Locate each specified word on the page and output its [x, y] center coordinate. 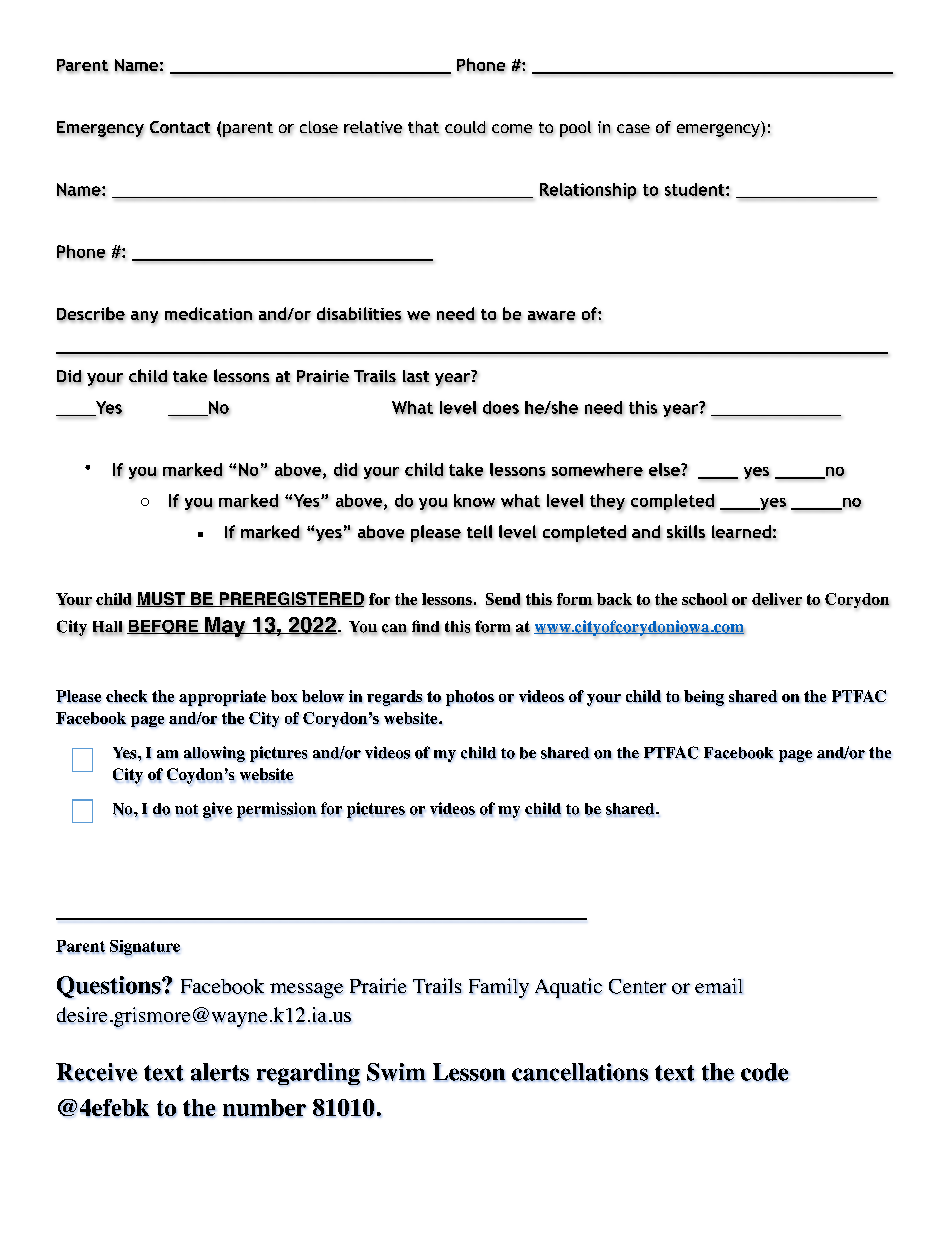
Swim [396, 1072]
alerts [220, 1072]
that [423, 127]
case [633, 129]
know [474, 501]
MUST [161, 599]
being [704, 698]
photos [470, 698]
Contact [180, 128]
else [665, 470]
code [765, 1072]
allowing [214, 754]
